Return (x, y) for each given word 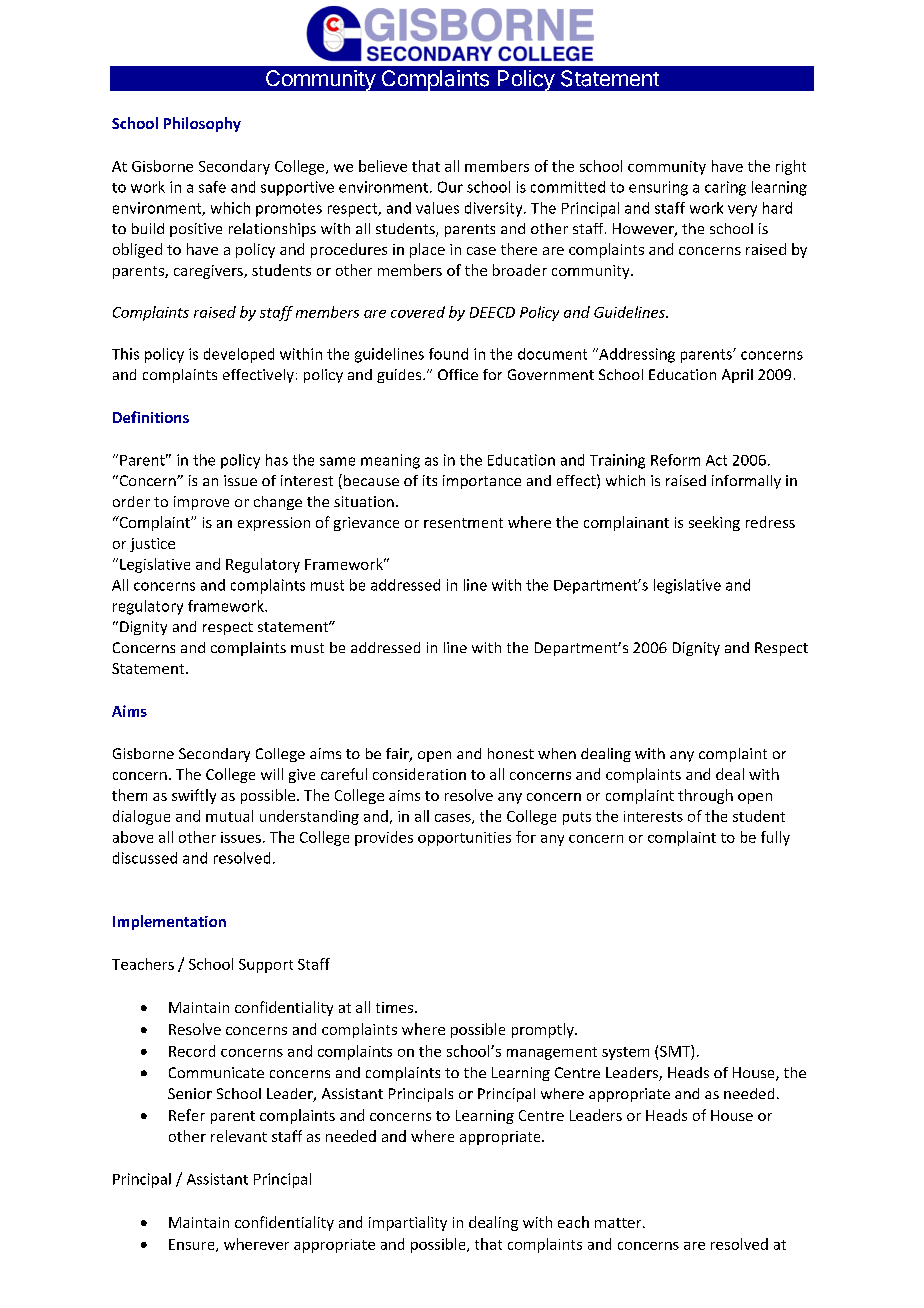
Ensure (193, 1245)
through (705, 796)
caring (725, 188)
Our (450, 187)
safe (212, 187)
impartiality (408, 1223)
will (272, 774)
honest (511, 753)
